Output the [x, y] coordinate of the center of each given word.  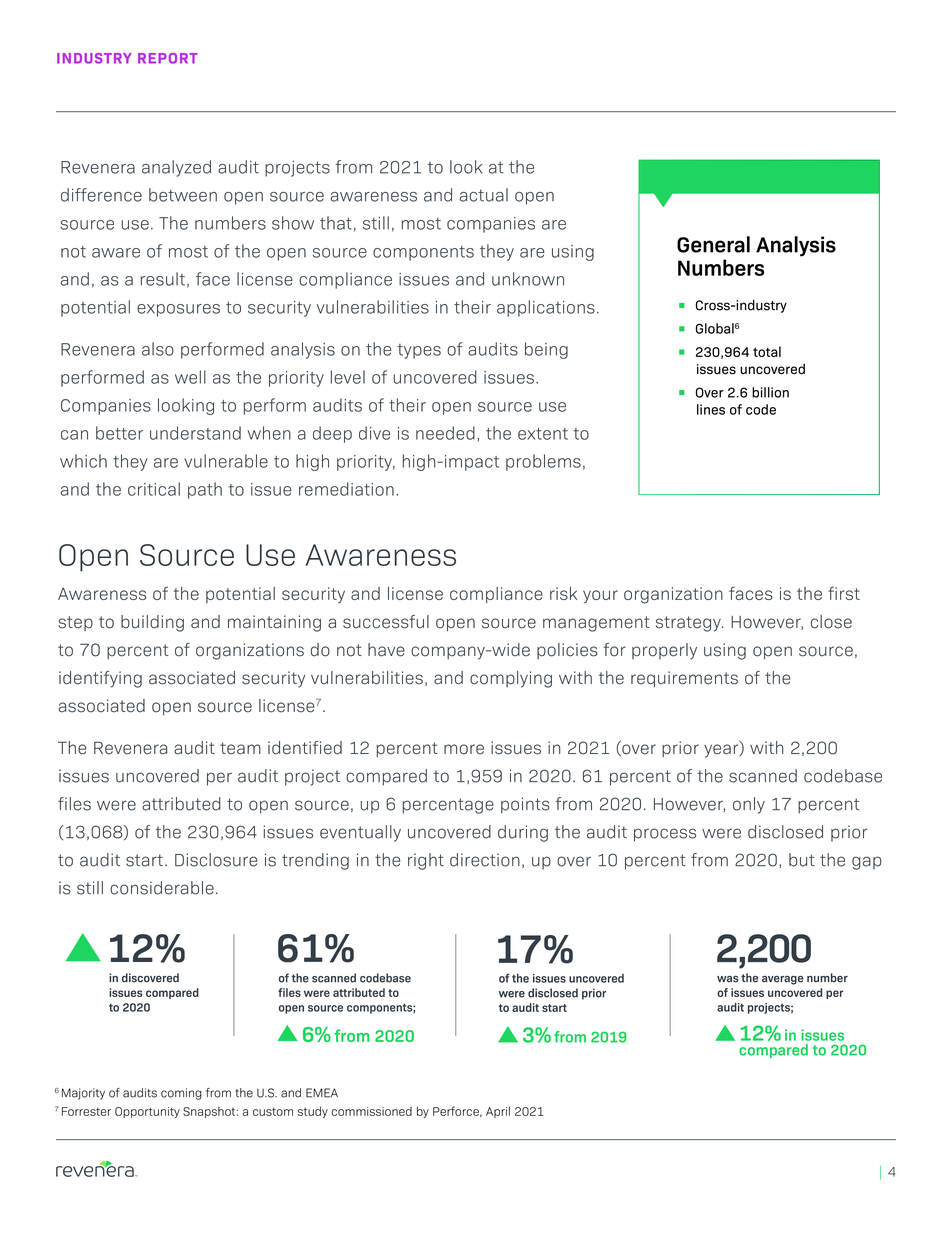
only [749, 805]
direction [485, 860]
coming [181, 1094]
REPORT [167, 58]
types [419, 351]
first [844, 593]
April [498, 1112]
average [783, 980]
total [767, 351]
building [152, 623]
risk [563, 593]
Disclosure [216, 860]
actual [483, 195]
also [158, 349]
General [713, 244]
